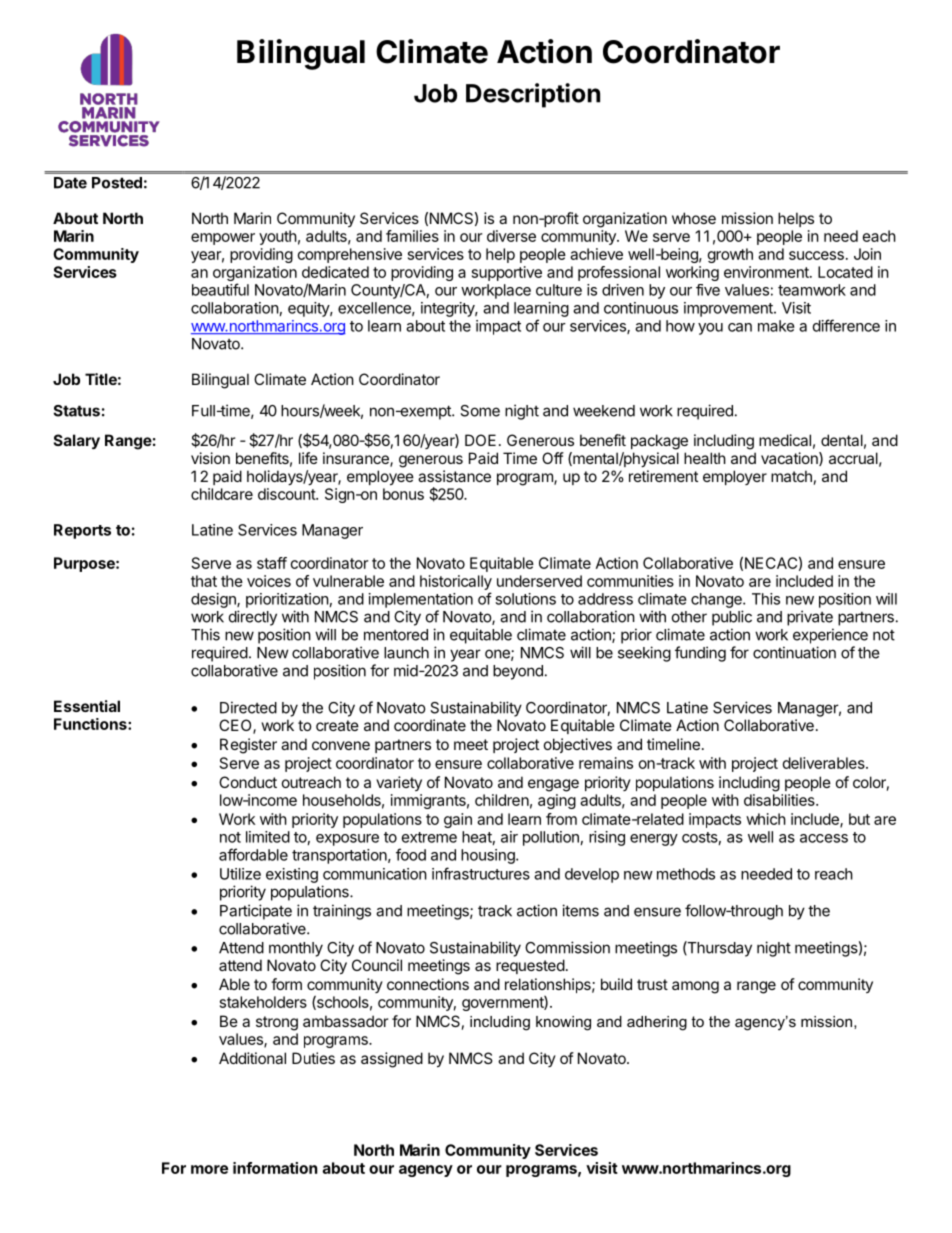 The height and width of the screenshot is (1233, 952). I want to click on Description, so click(533, 95).
